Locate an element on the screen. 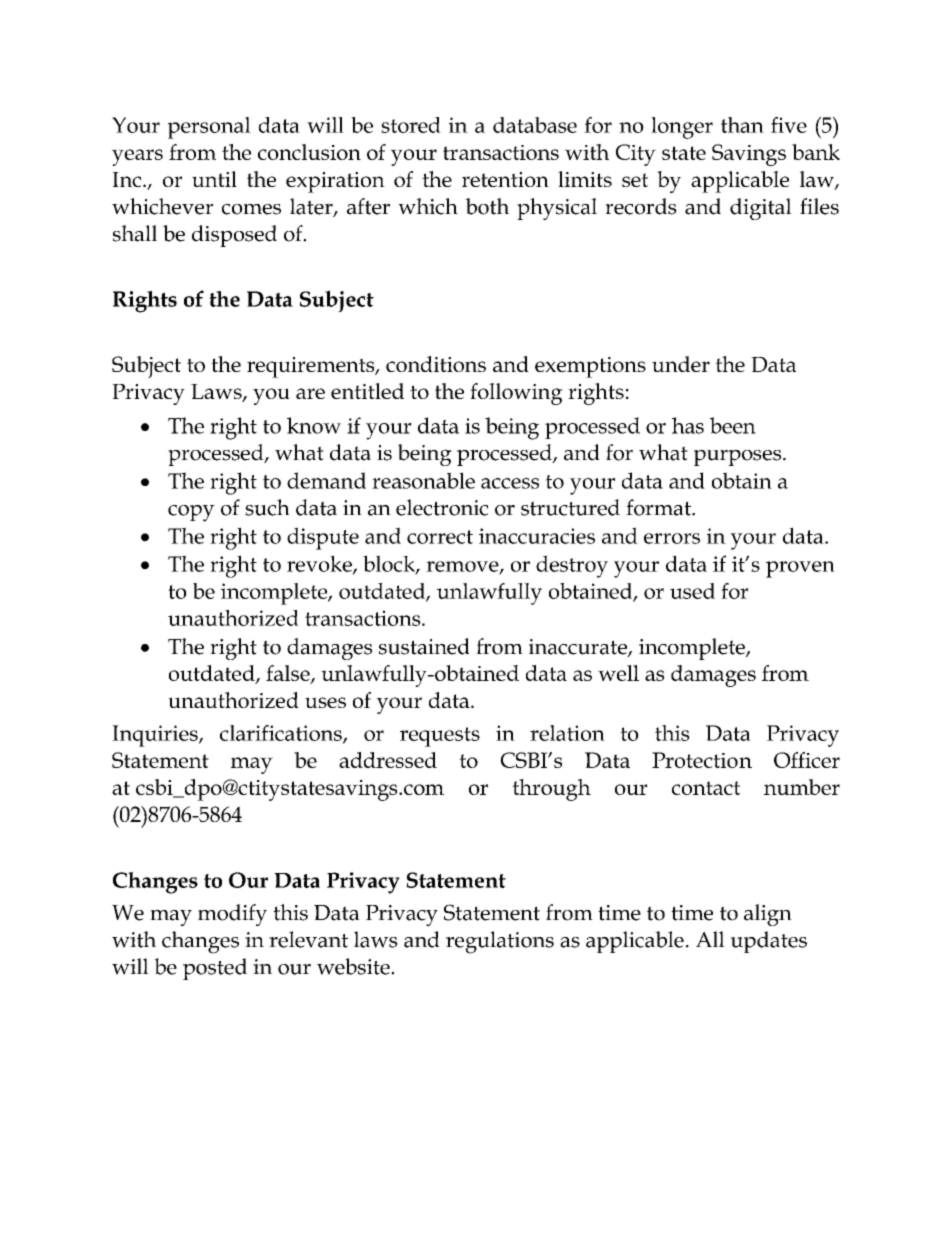  well is located at coordinates (618, 673).
